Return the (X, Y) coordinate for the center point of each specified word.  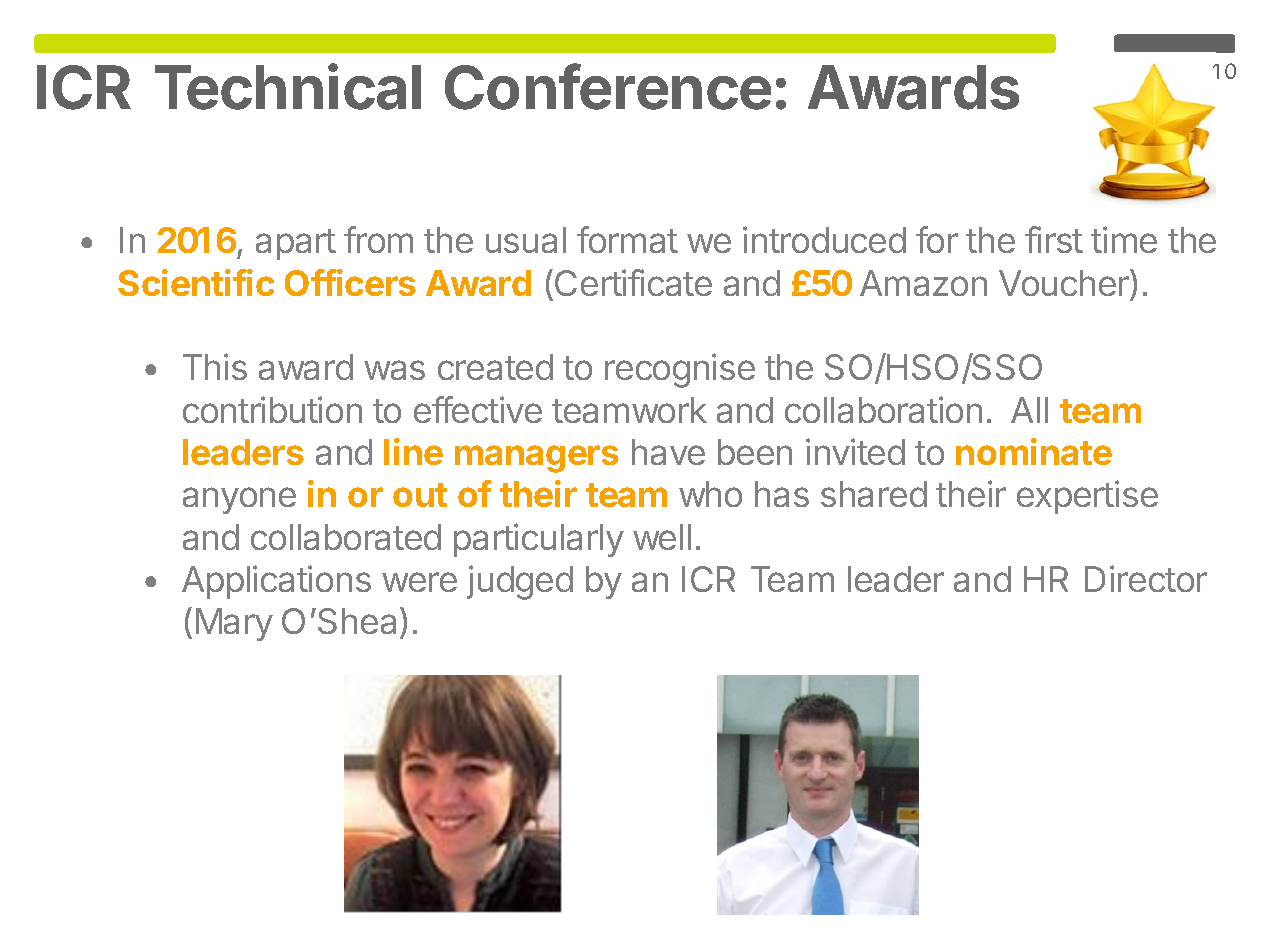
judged (520, 582)
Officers (350, 282)
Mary (234, 624)
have (668, 452)
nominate (1034, 451)
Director (1146, 578)
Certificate (633, 282)
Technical (288, 86)
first (1054, 239)
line (413, 451)
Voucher (1065, 282)
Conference (608, 86)
